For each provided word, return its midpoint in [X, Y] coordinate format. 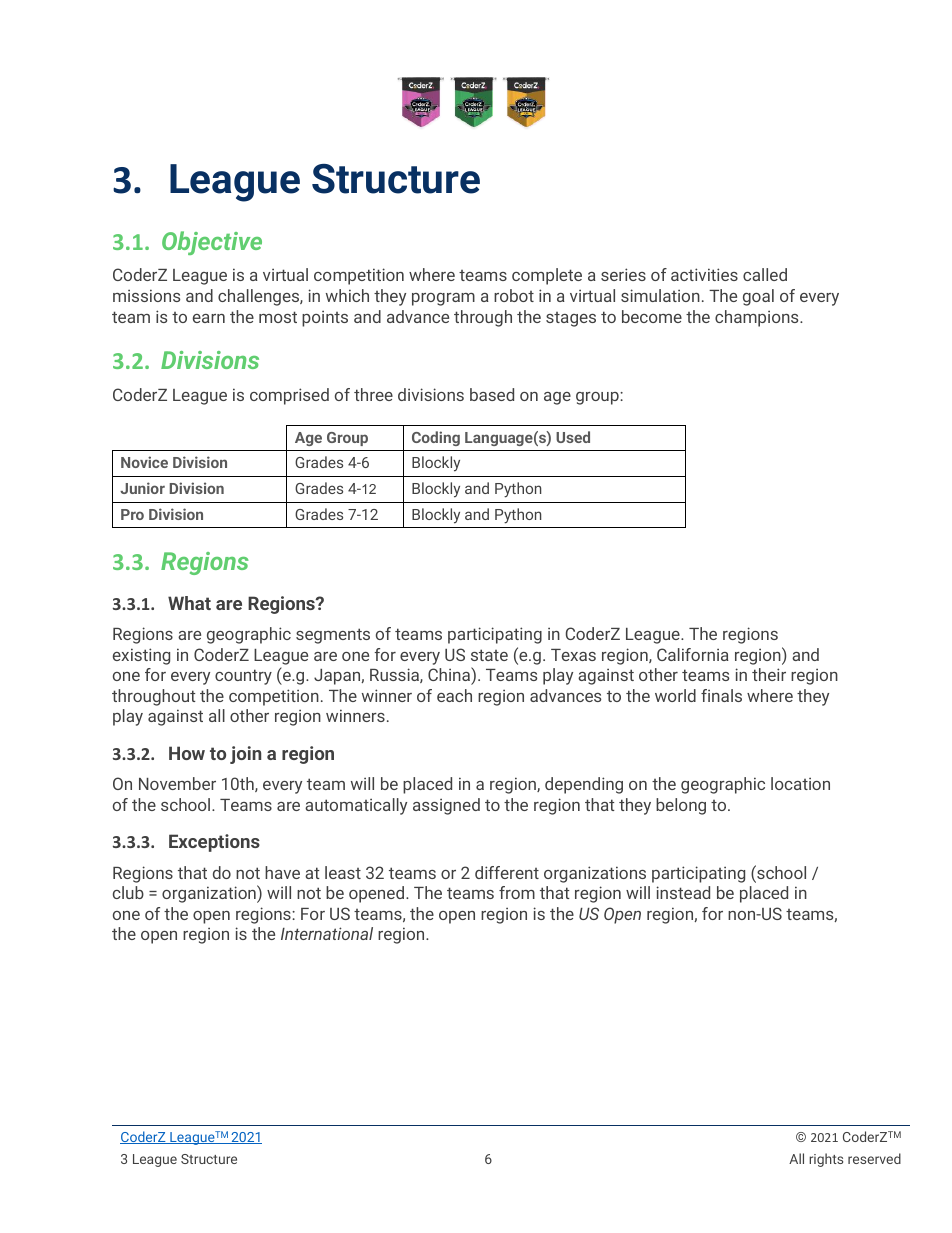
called [765, 274]
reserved [874, 1158]
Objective [212, 243]
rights [826, 1160]
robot [514, 295]
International [327, 933]
